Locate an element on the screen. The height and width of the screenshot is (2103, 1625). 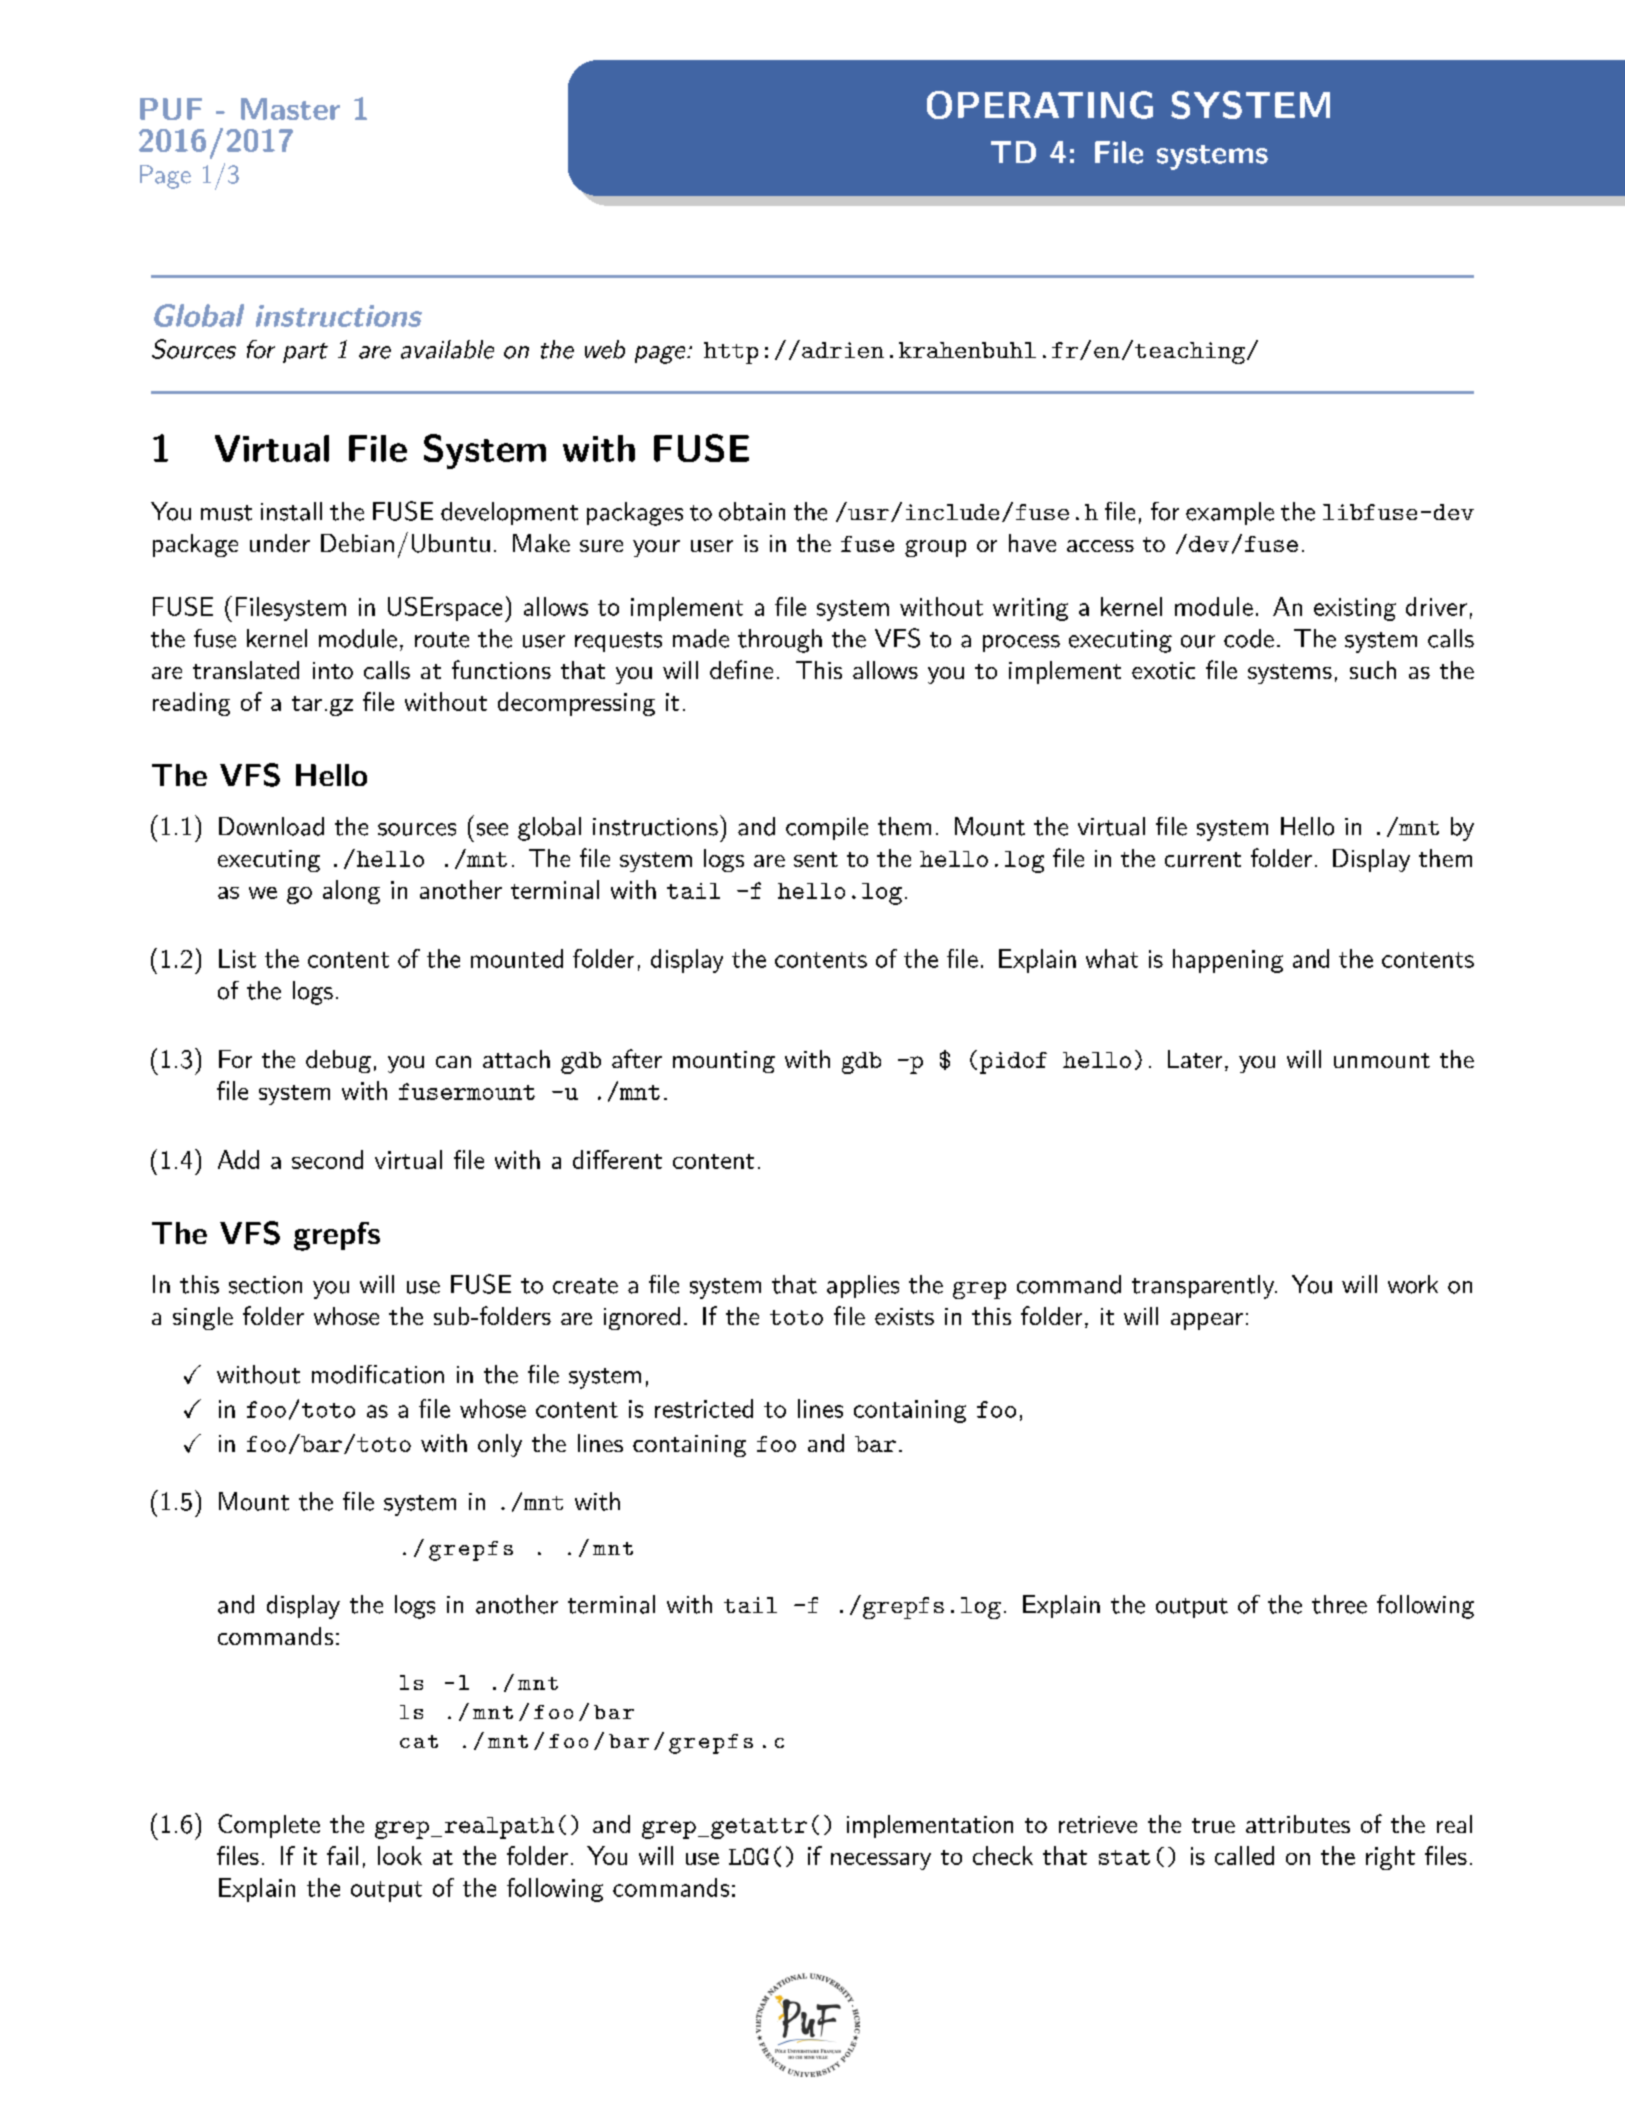
necessary is located at coordinates (881, 1861).
